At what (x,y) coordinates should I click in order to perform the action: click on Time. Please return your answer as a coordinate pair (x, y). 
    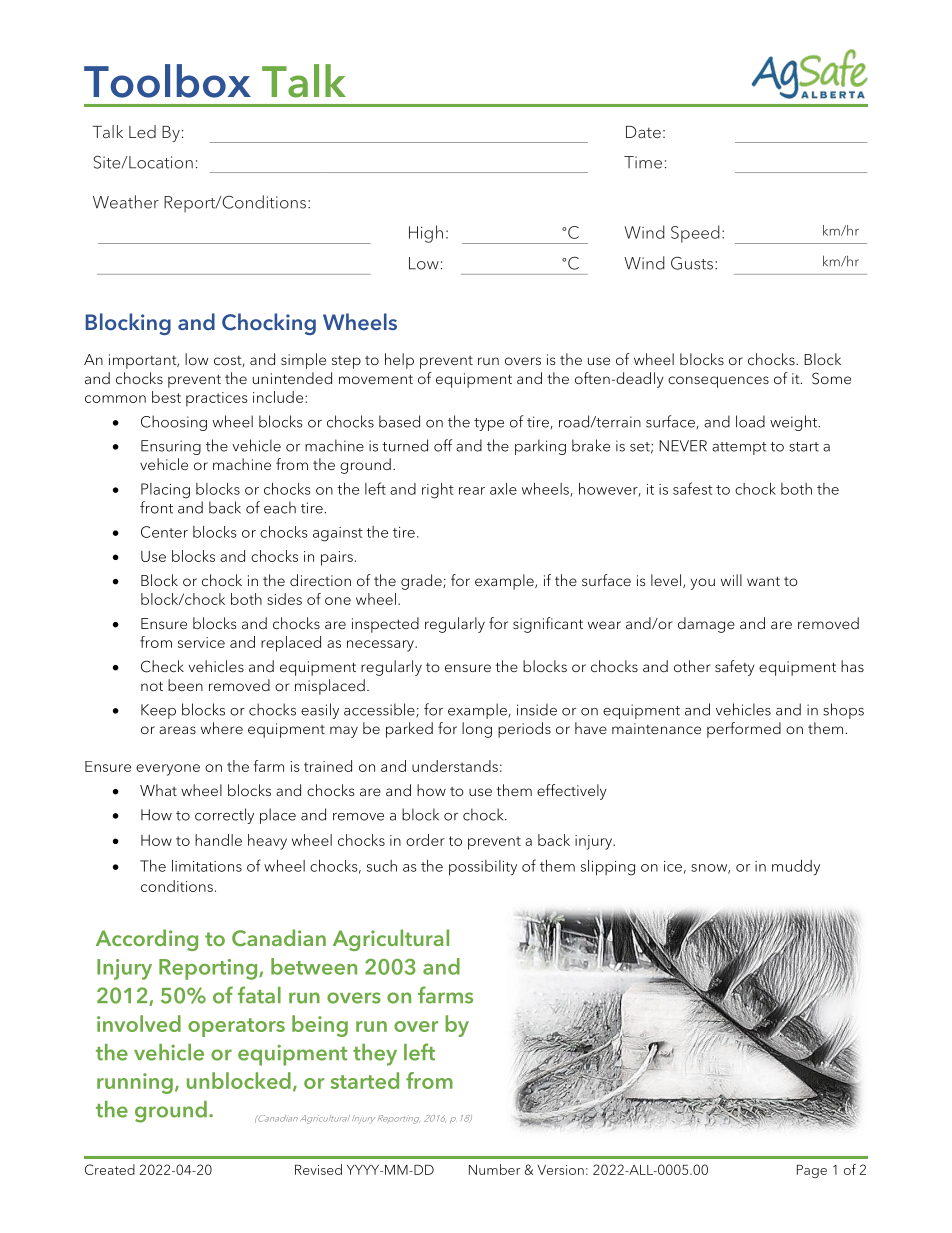
    Looking at the image, I should click on (643, 162).
